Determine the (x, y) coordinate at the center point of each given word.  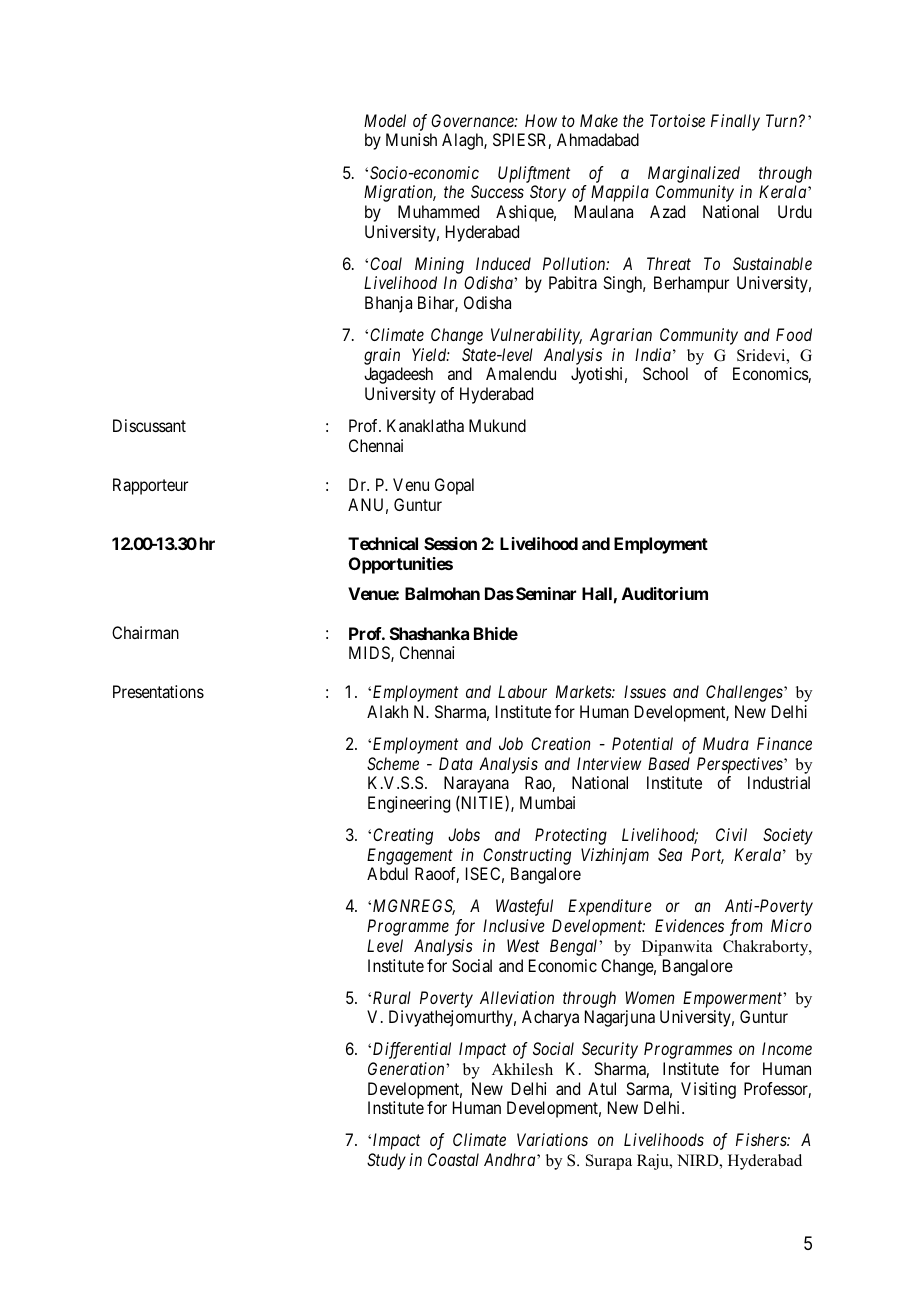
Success (497, 191)
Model (385, 120)
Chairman (145, 632)
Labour (522, 691)
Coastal (453, 1159)
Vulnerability (536, 336)
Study (386, 1161)
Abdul (387, 873)
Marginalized (694, 174)
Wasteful (524, 907)
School (665, 373)
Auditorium (665, 593)
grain (382, 356)
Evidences (689, 925)
